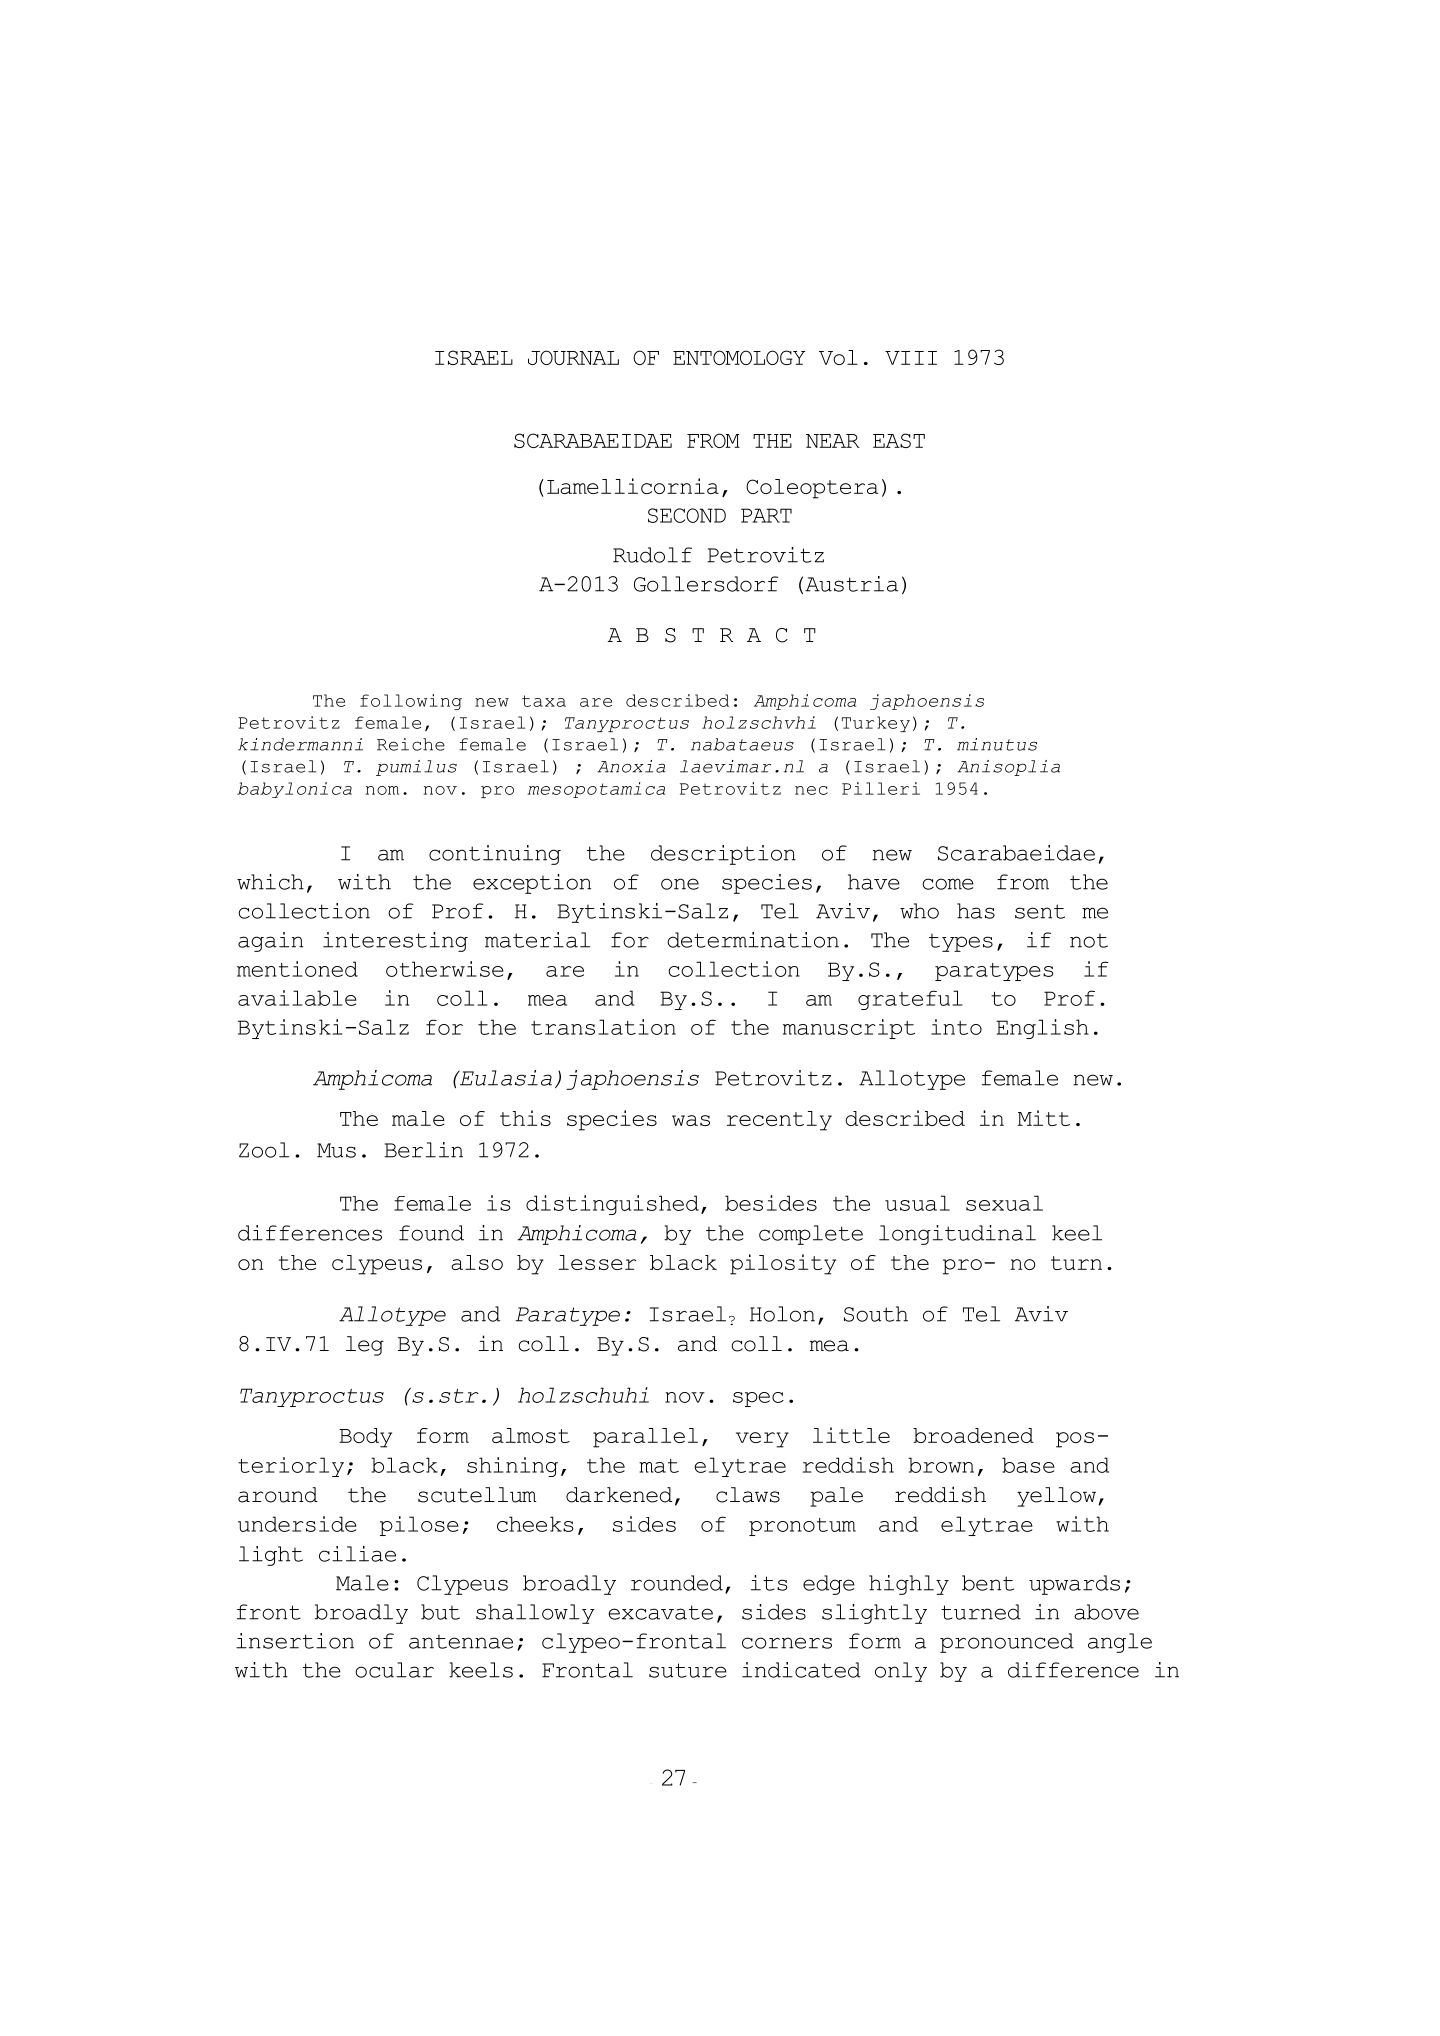  I want to click on description, so click(723, 855).
